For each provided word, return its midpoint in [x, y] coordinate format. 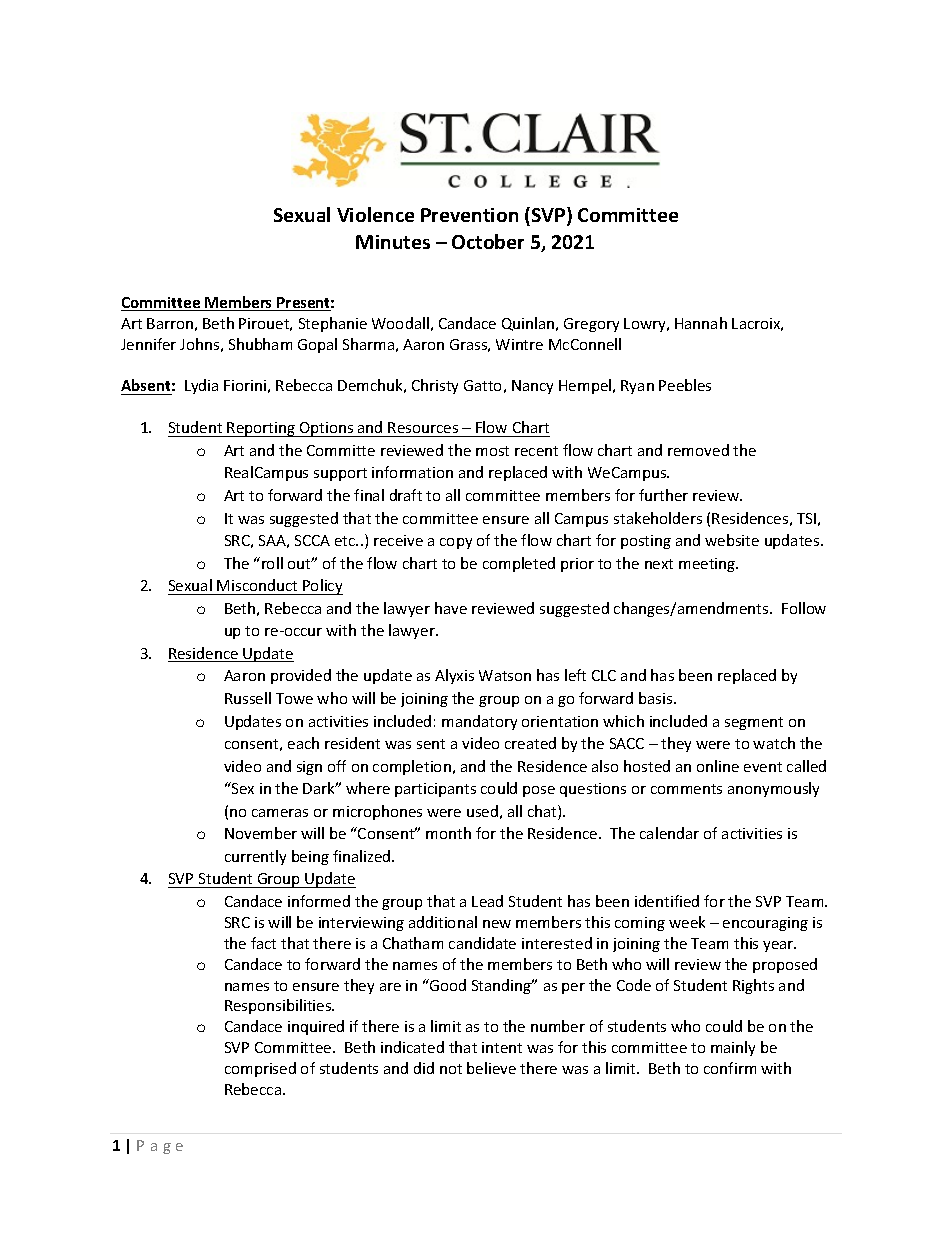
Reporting [261, 429]
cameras [280, 813]
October [488, 241]
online [718, 766]
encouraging [765, 924]
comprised [260, 1069]
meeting [708, 565]
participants [435, 790]
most [492, 451]
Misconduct [257, 585]
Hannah [701, 323]
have [451, 608]
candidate [482, 943]
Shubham [260, 344]
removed [698, 450]
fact [263, 943]
